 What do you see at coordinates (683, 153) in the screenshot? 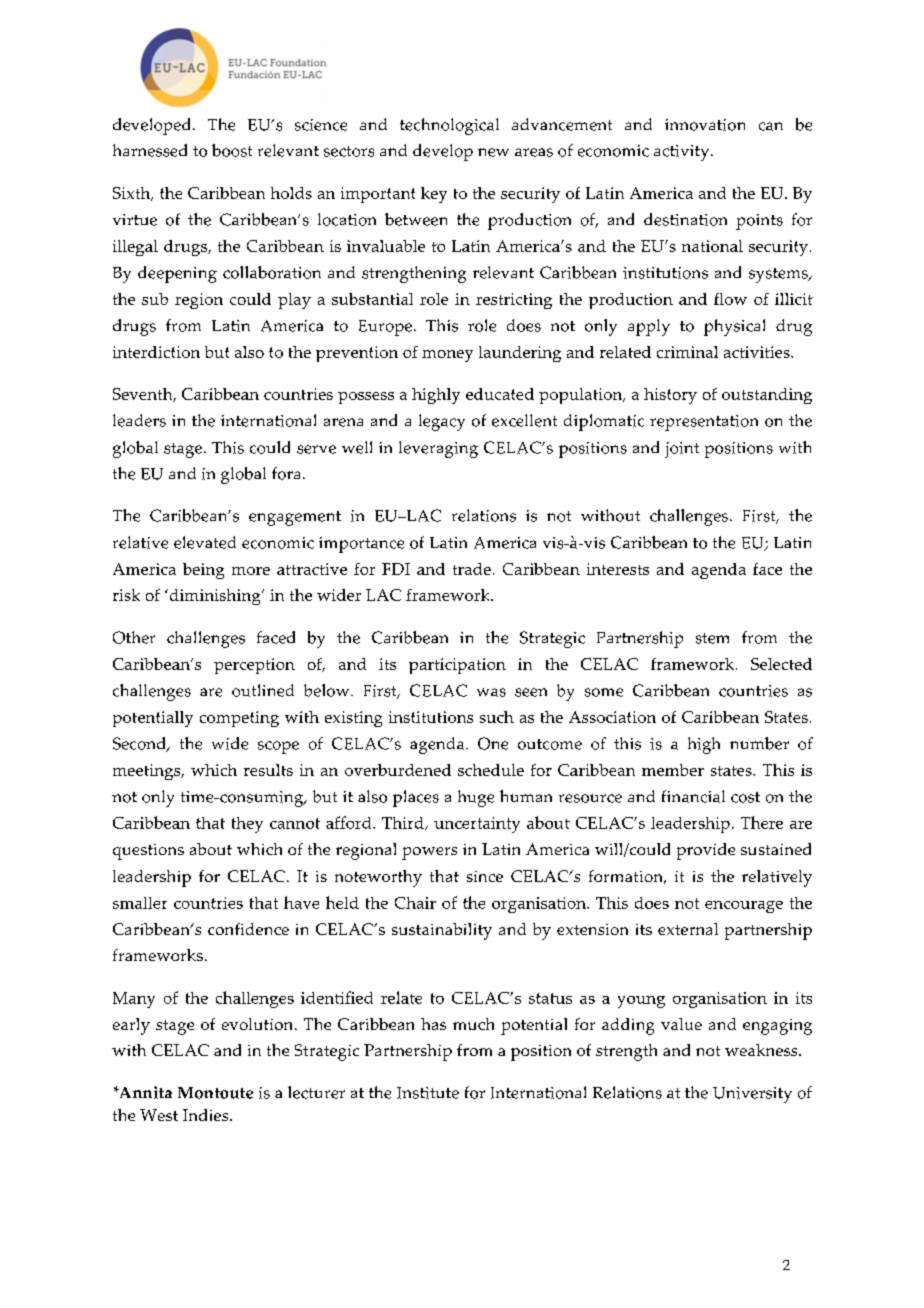
I see `activity` at bounding box center [683, 153].
